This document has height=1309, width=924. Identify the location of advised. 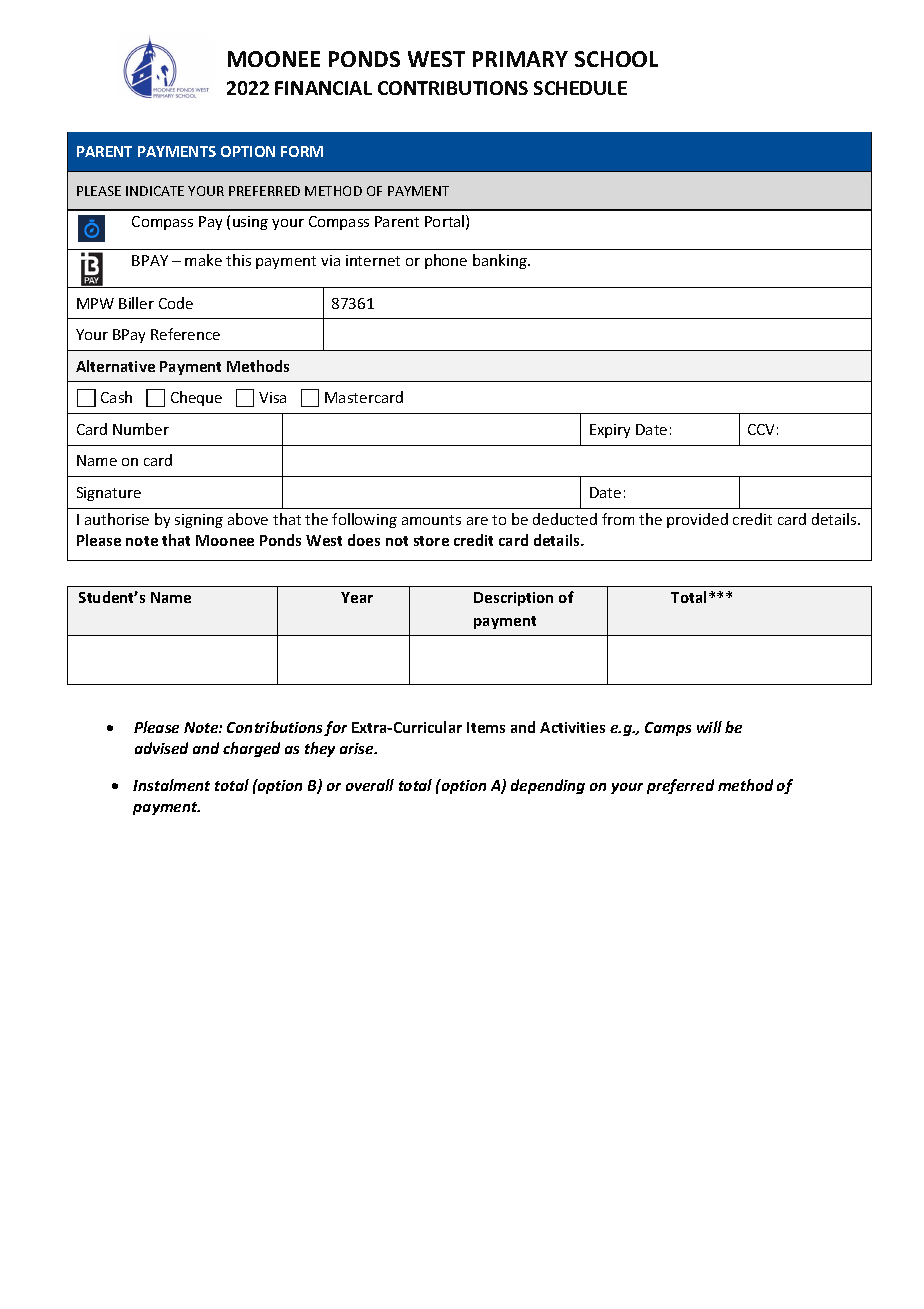
(161, 748).
